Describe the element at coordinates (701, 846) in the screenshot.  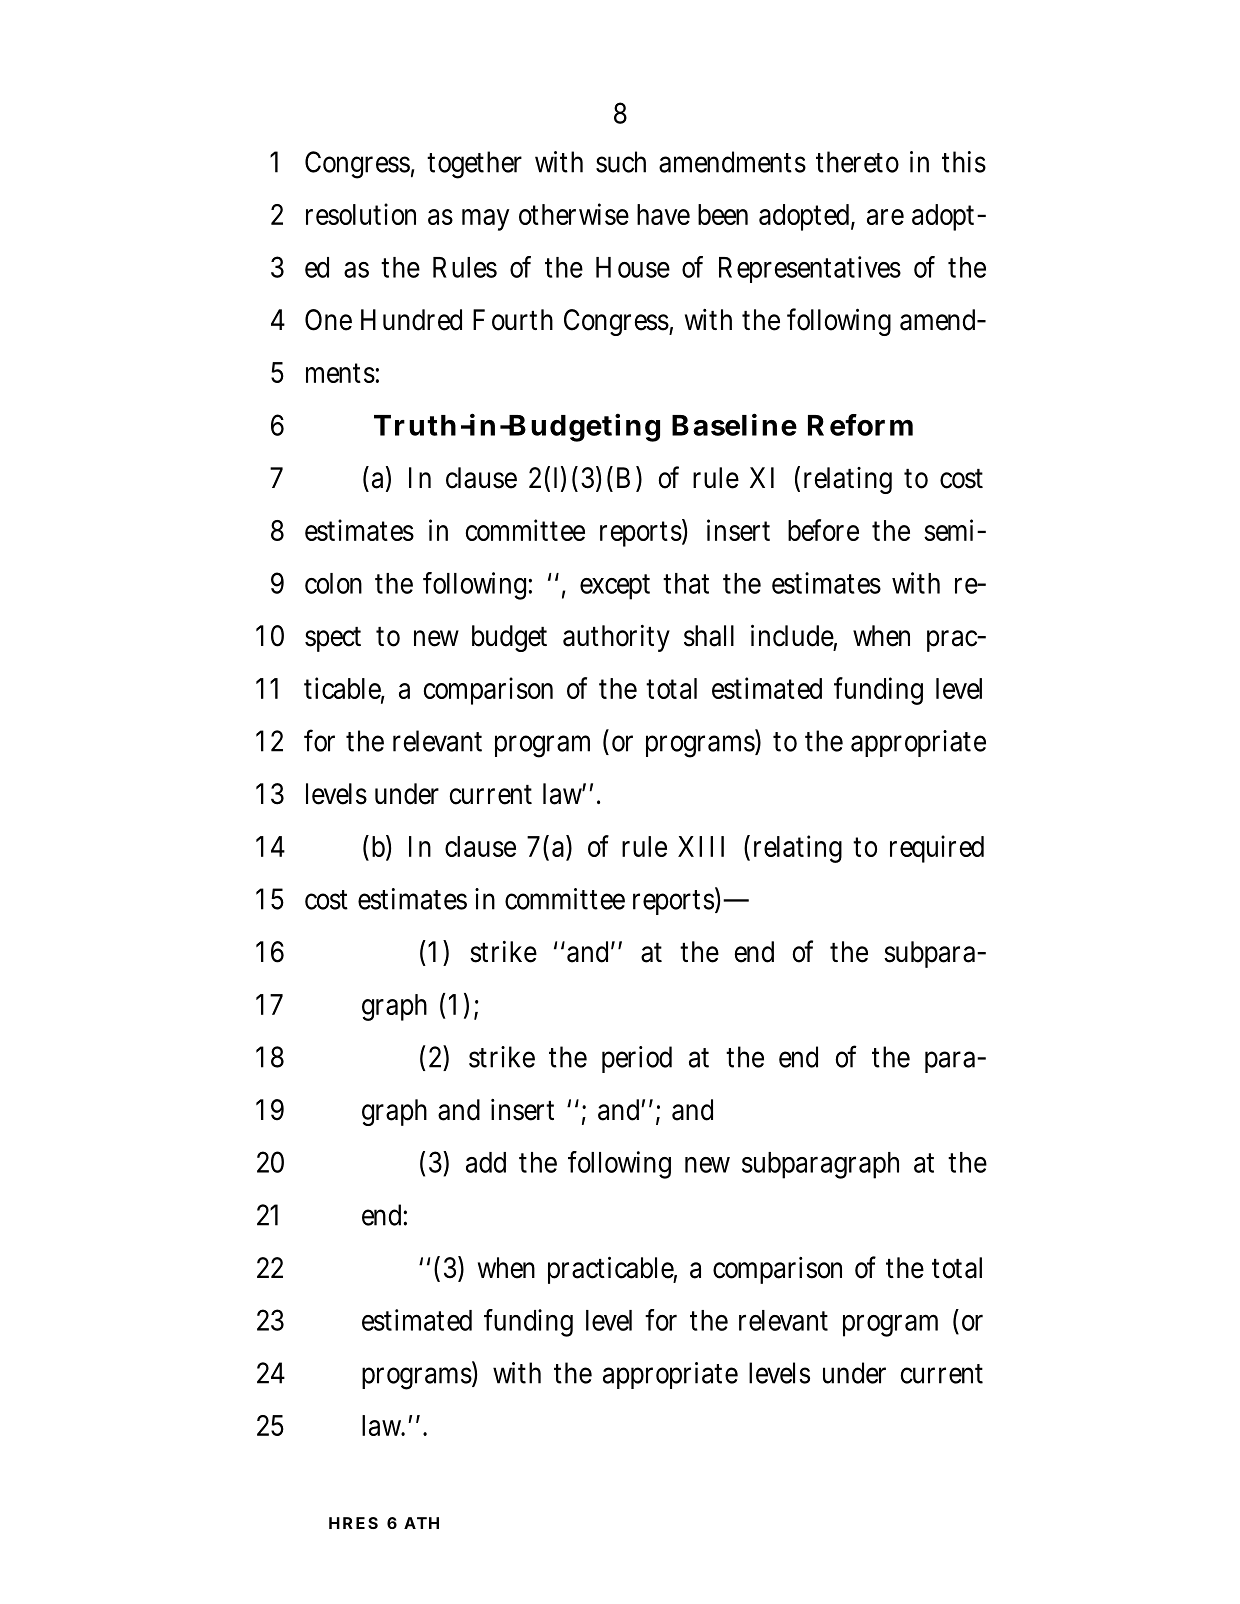
I see `XIII` at that location.
